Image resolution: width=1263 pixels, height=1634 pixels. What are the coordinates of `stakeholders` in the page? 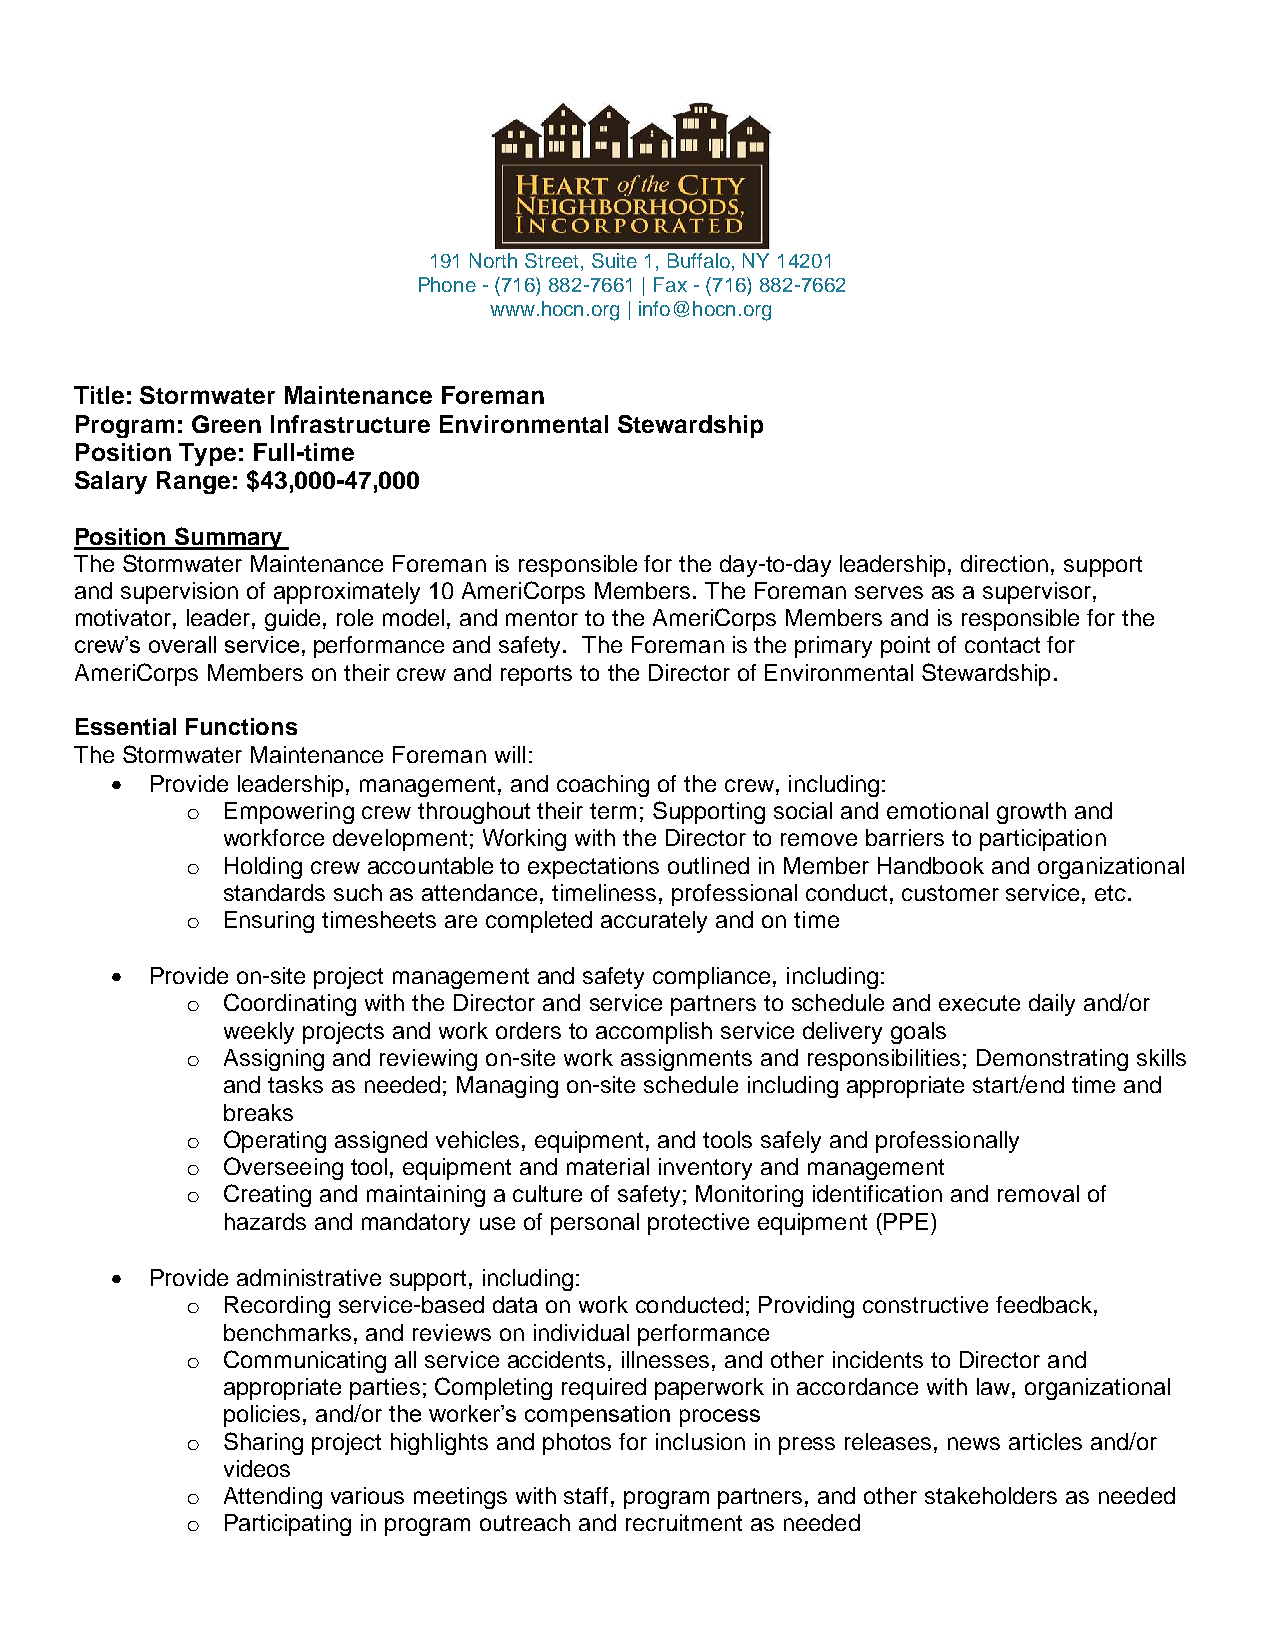 It's located at (991, 1495).
